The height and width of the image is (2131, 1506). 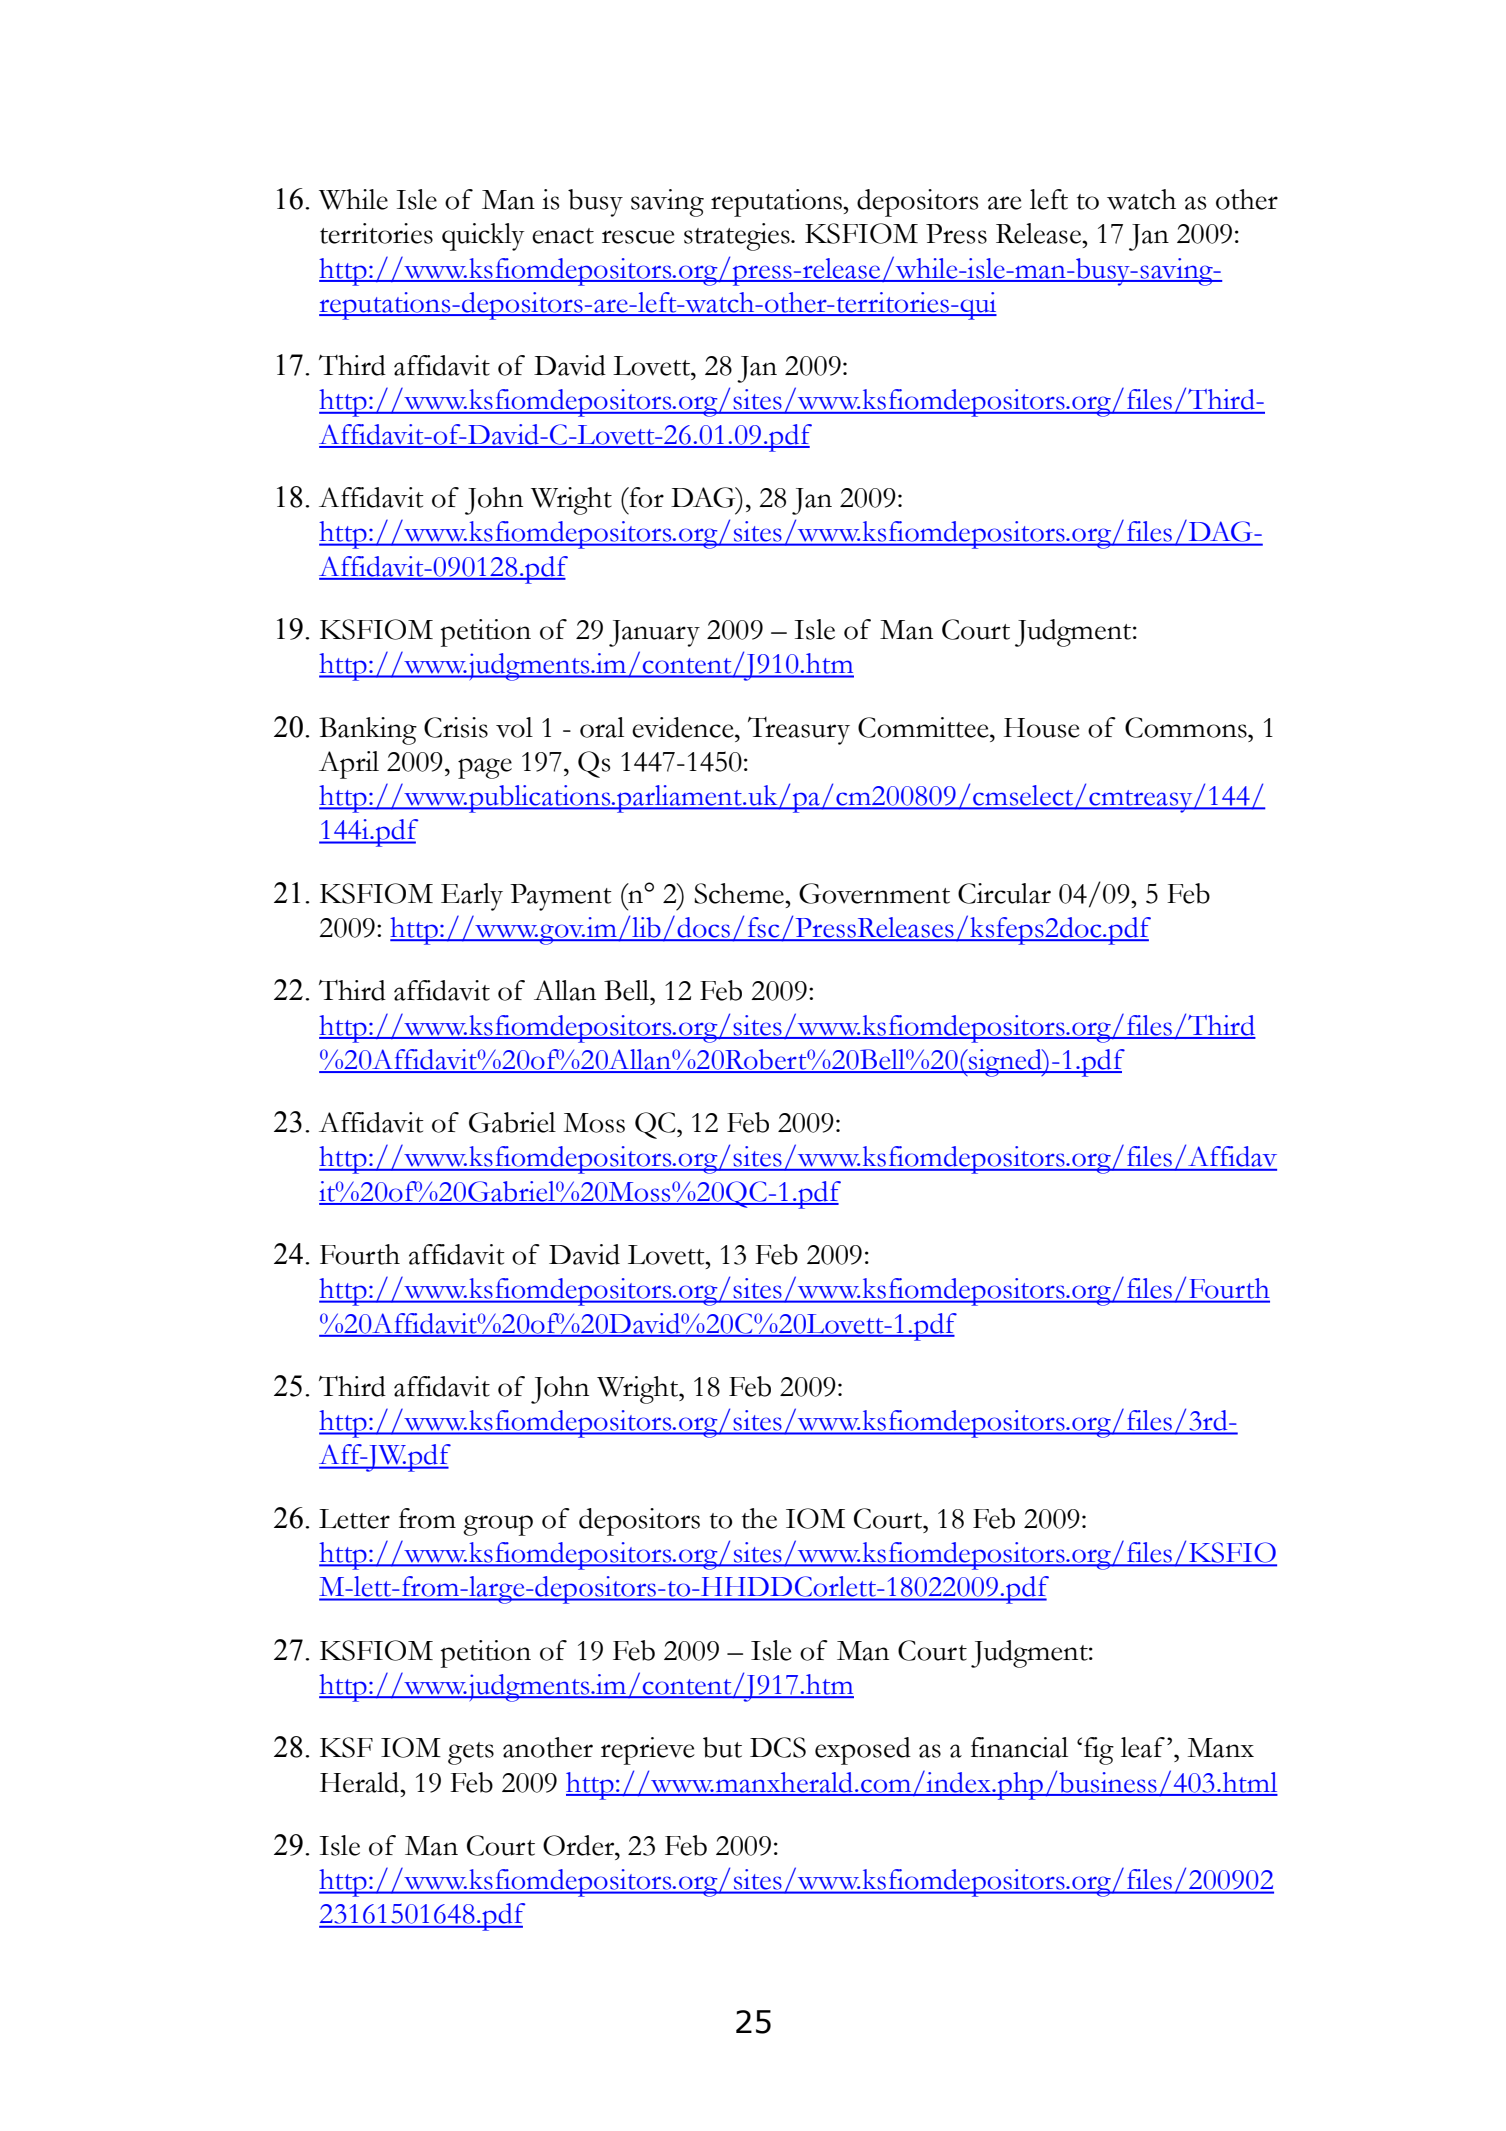 I want to click on strategies, so click(x=738, y=237).
